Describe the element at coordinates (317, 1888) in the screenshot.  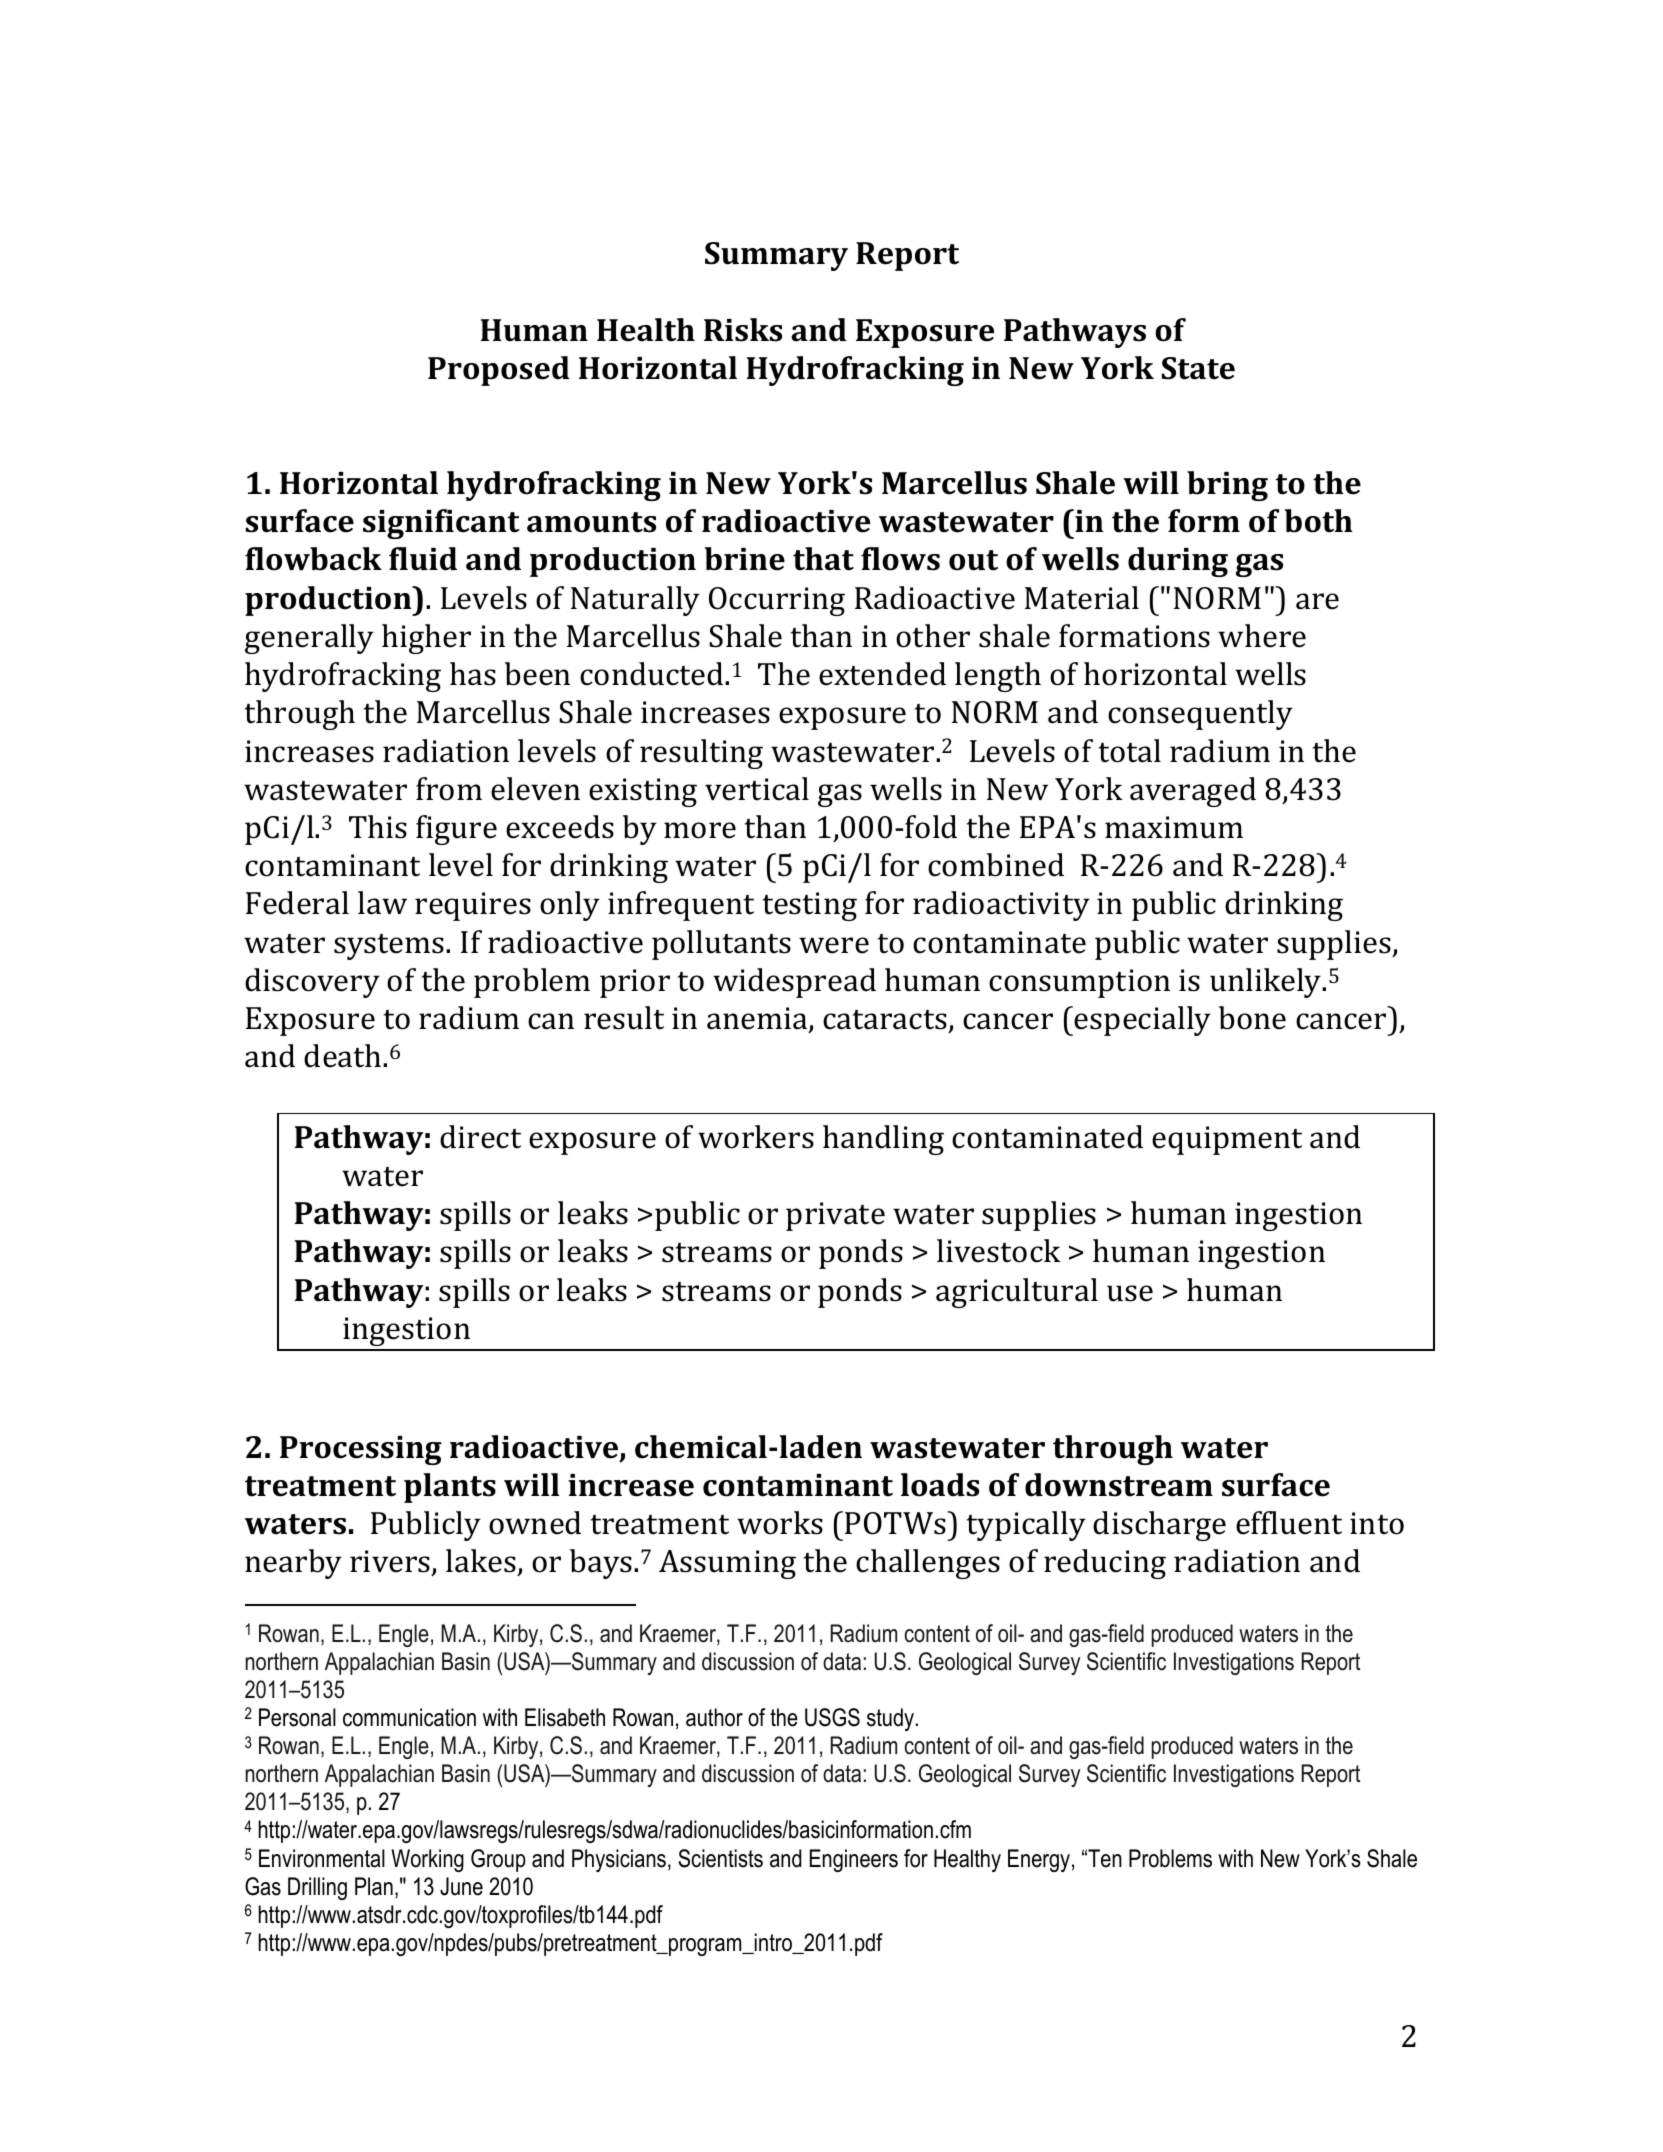
I see `Drilling` at that location.
